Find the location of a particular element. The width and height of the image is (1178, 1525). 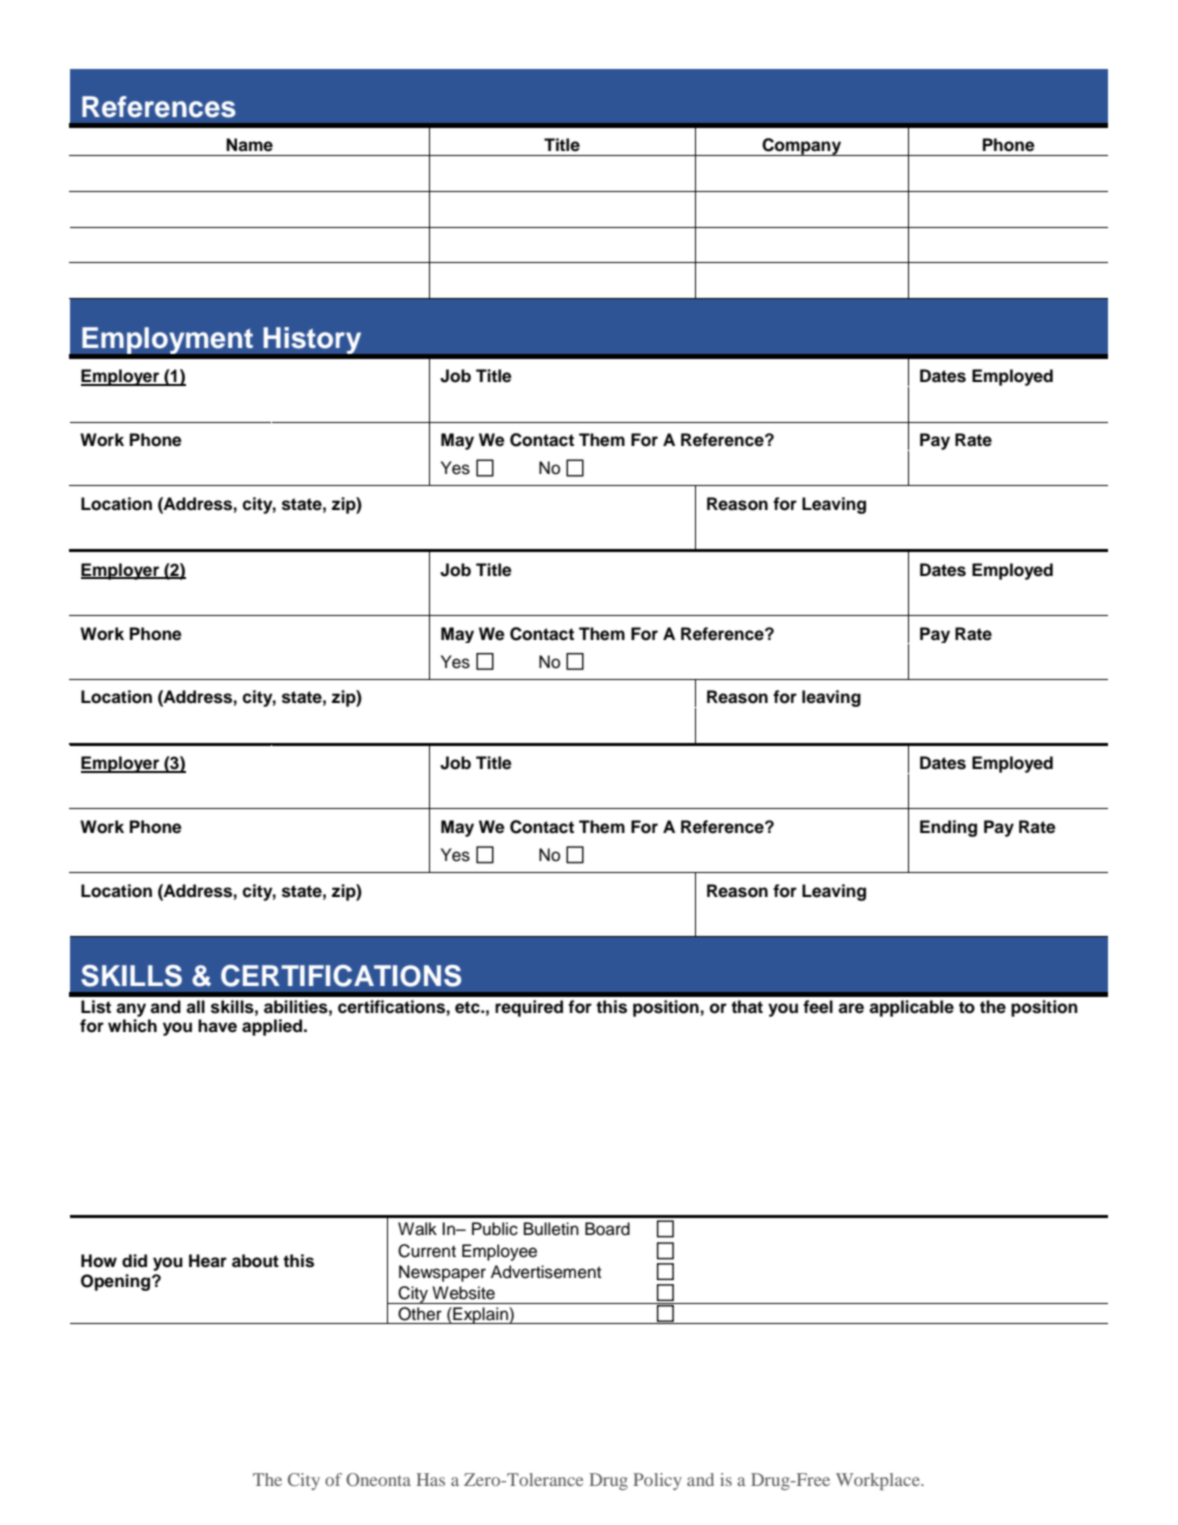

Board is located at coordinates (607, 1229).
